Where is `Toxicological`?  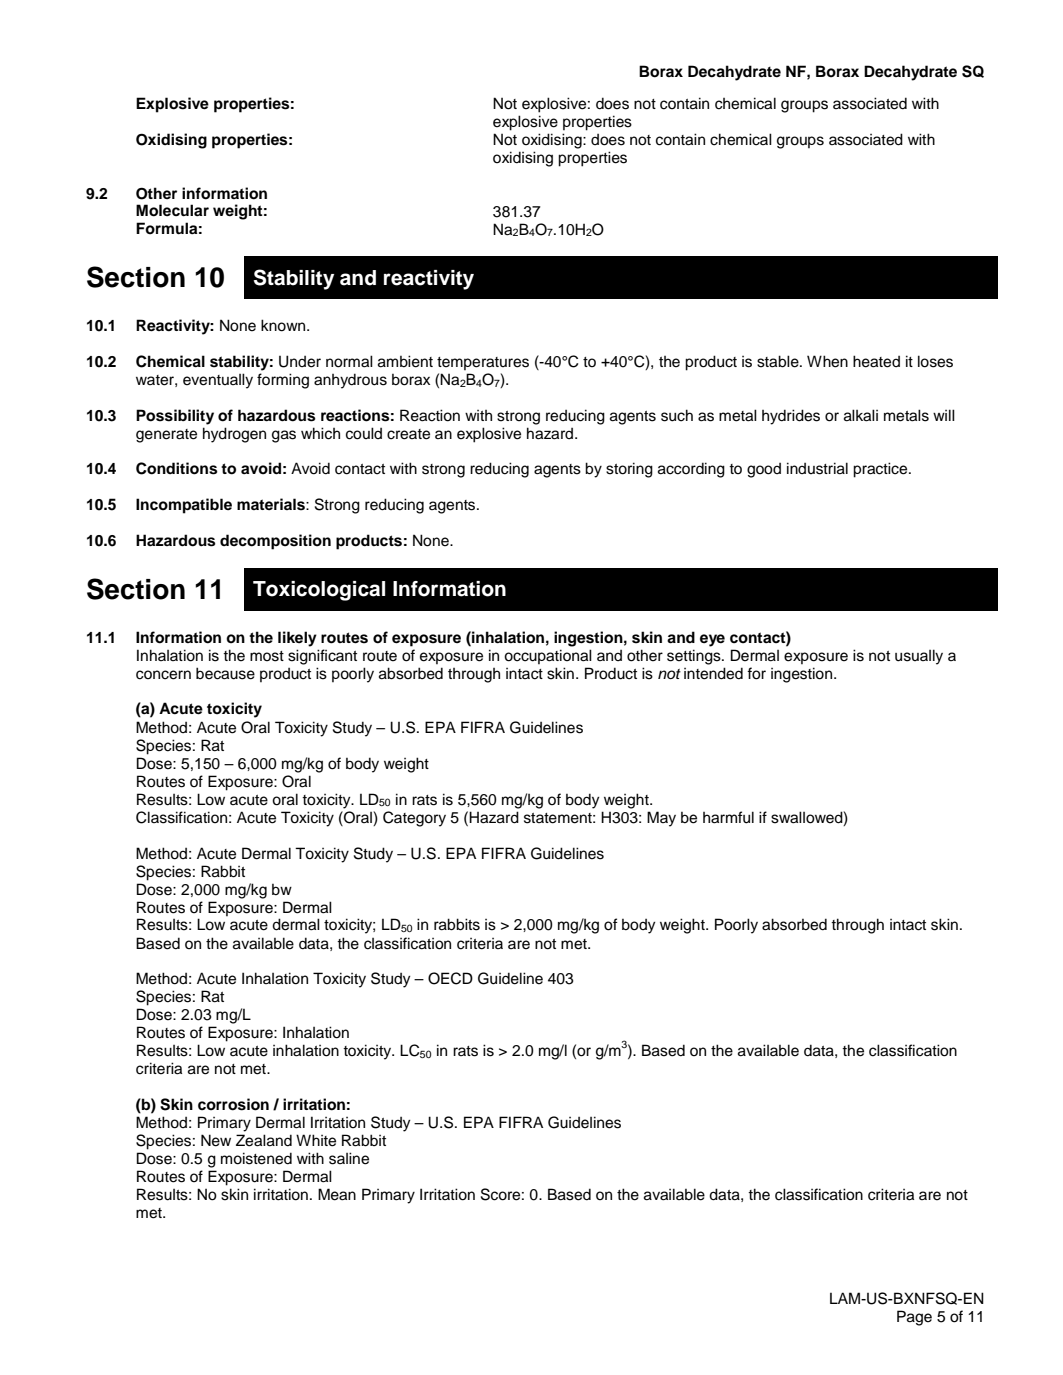 Toxicological is located at coordinates (319, 591).
